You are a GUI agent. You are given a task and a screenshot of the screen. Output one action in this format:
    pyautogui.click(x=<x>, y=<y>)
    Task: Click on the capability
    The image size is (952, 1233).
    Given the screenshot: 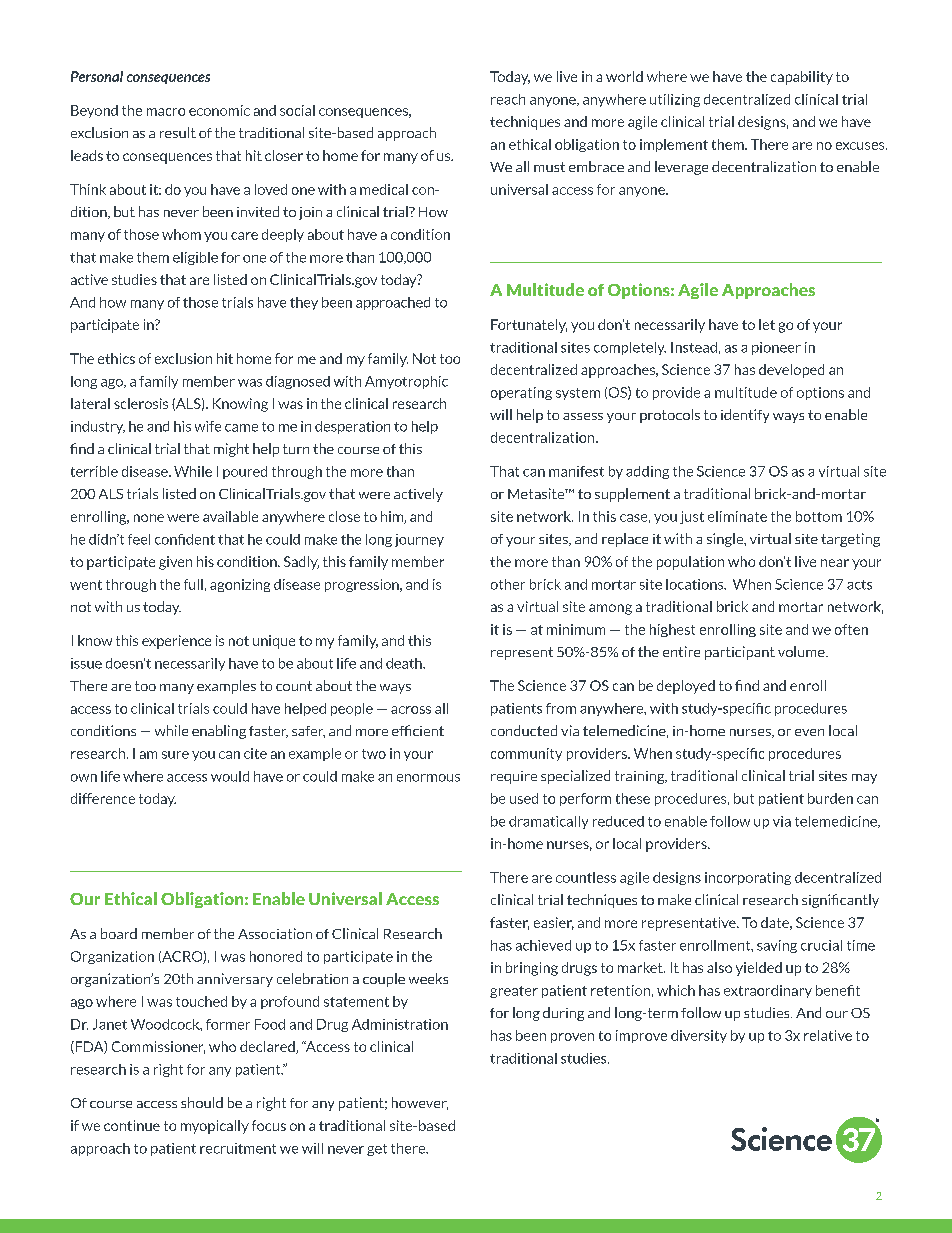 What is the action you would take?
    pyautogui.click(x=802, y=78)
